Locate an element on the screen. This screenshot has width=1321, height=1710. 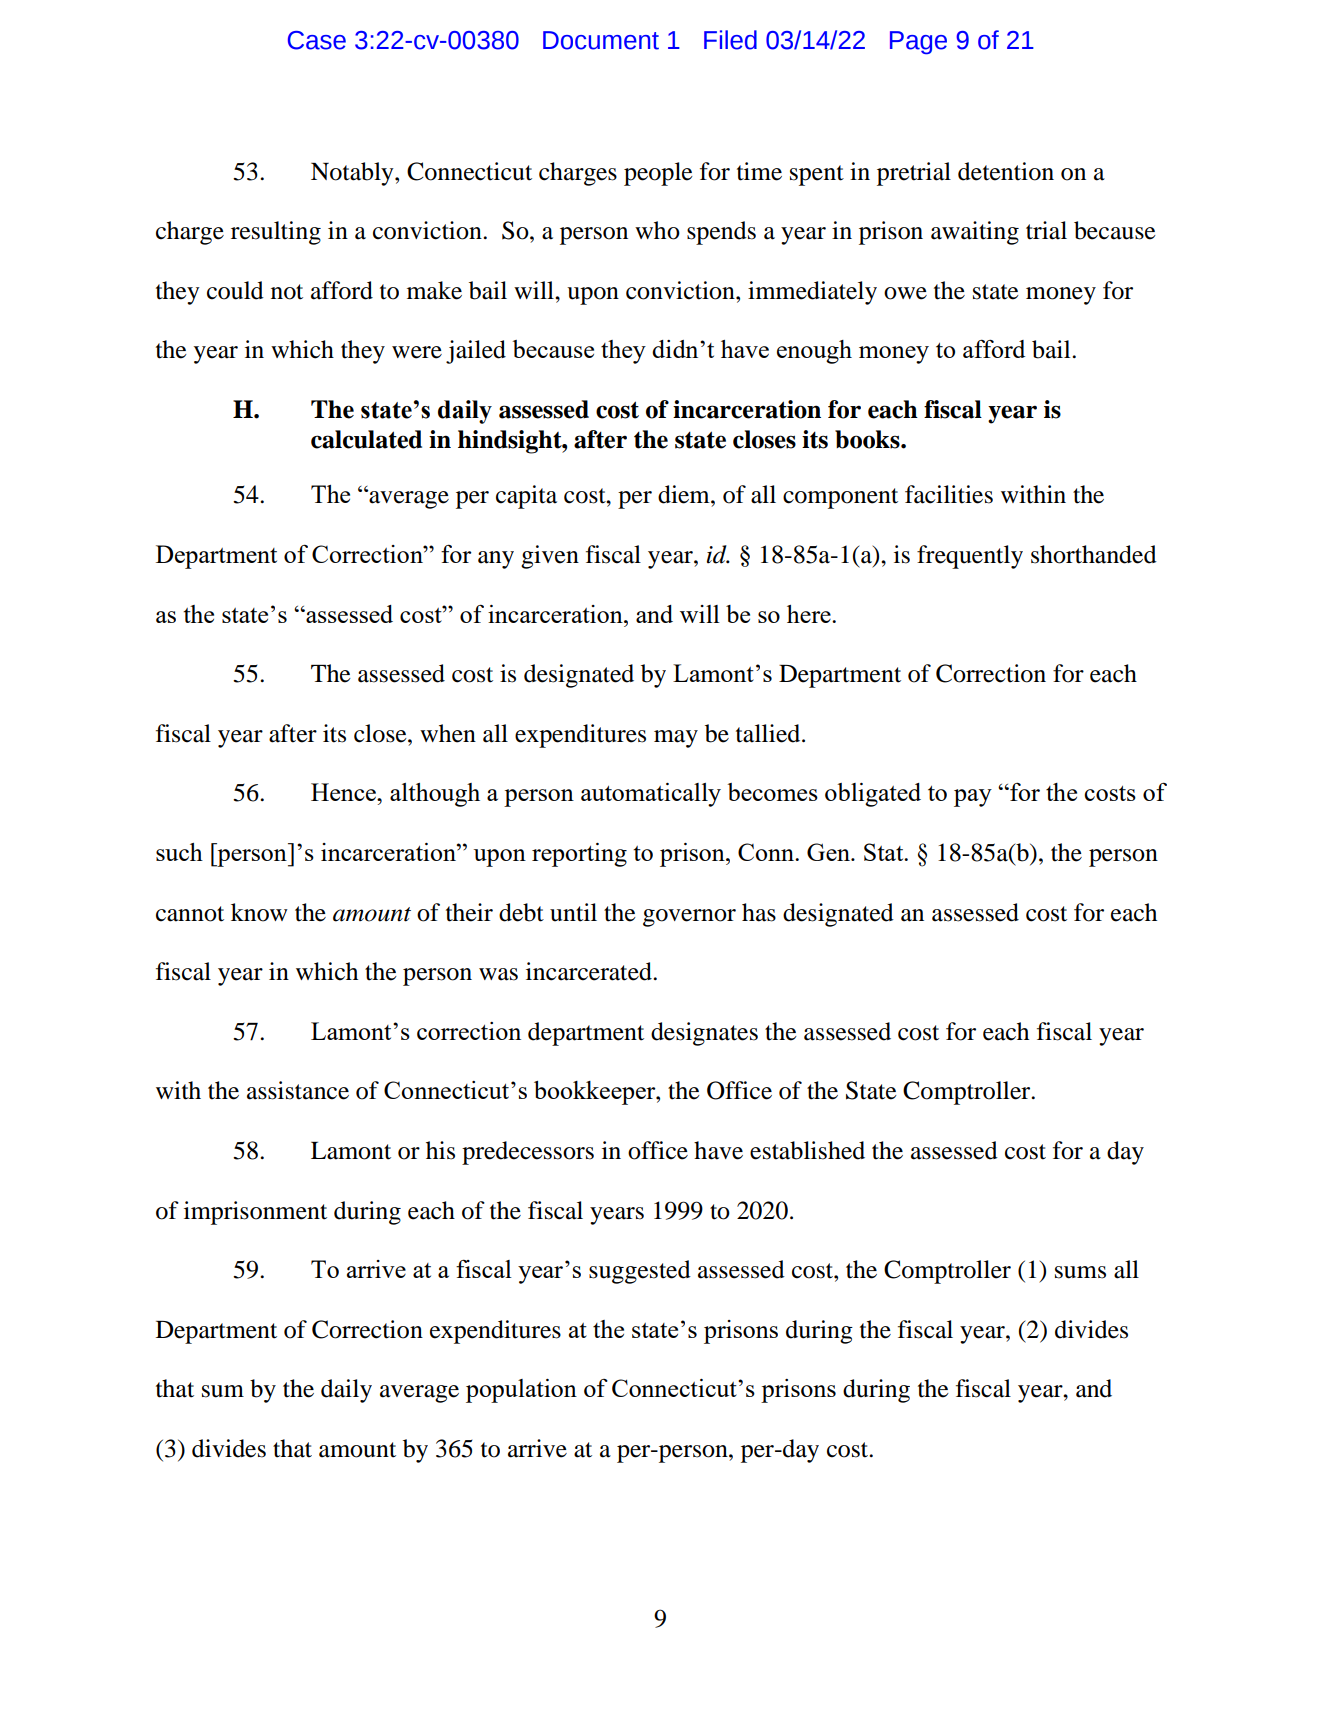
Page is located at coordinates (918, 43).
